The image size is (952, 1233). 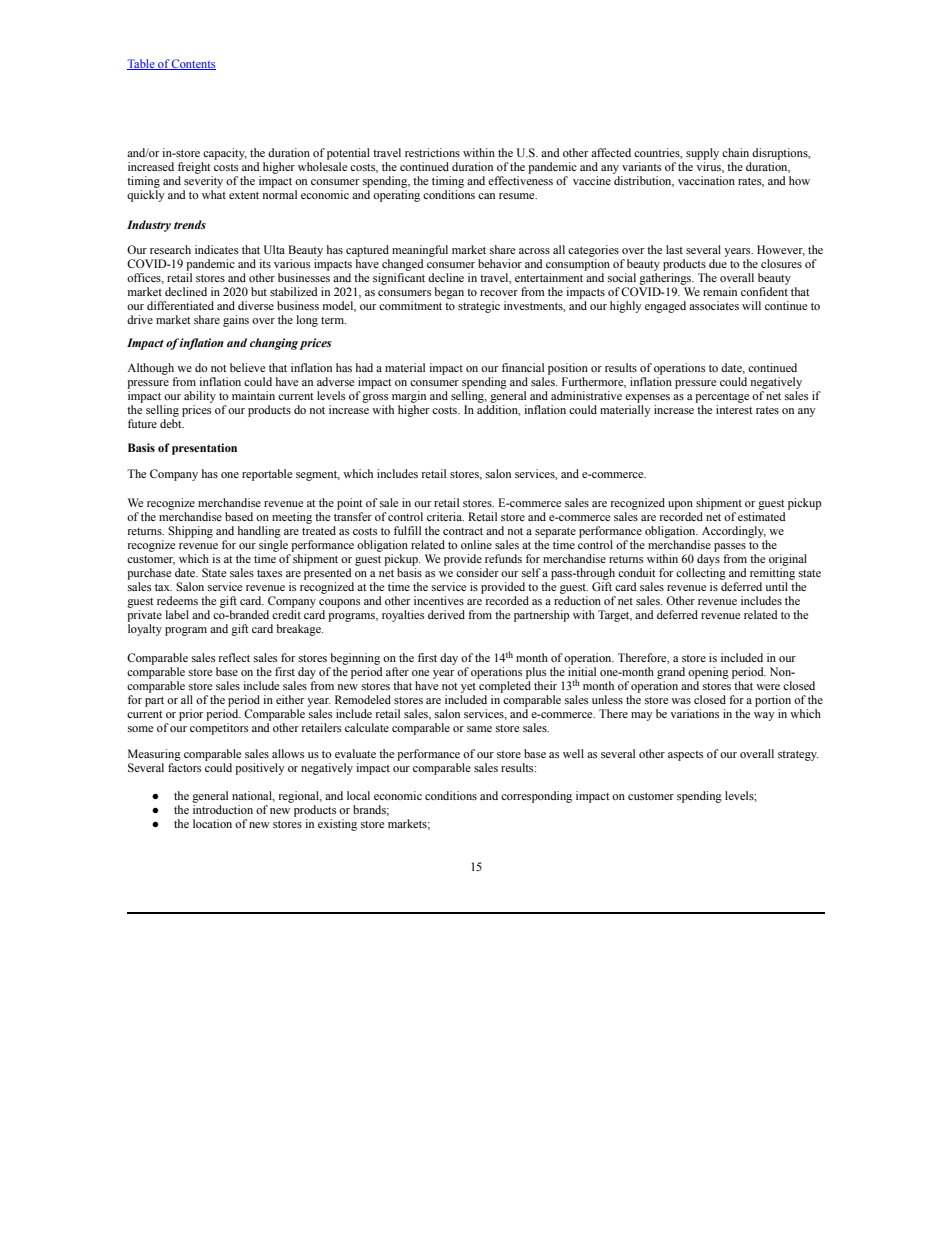 I want to click on Contents, so click(x=193, y=64).
